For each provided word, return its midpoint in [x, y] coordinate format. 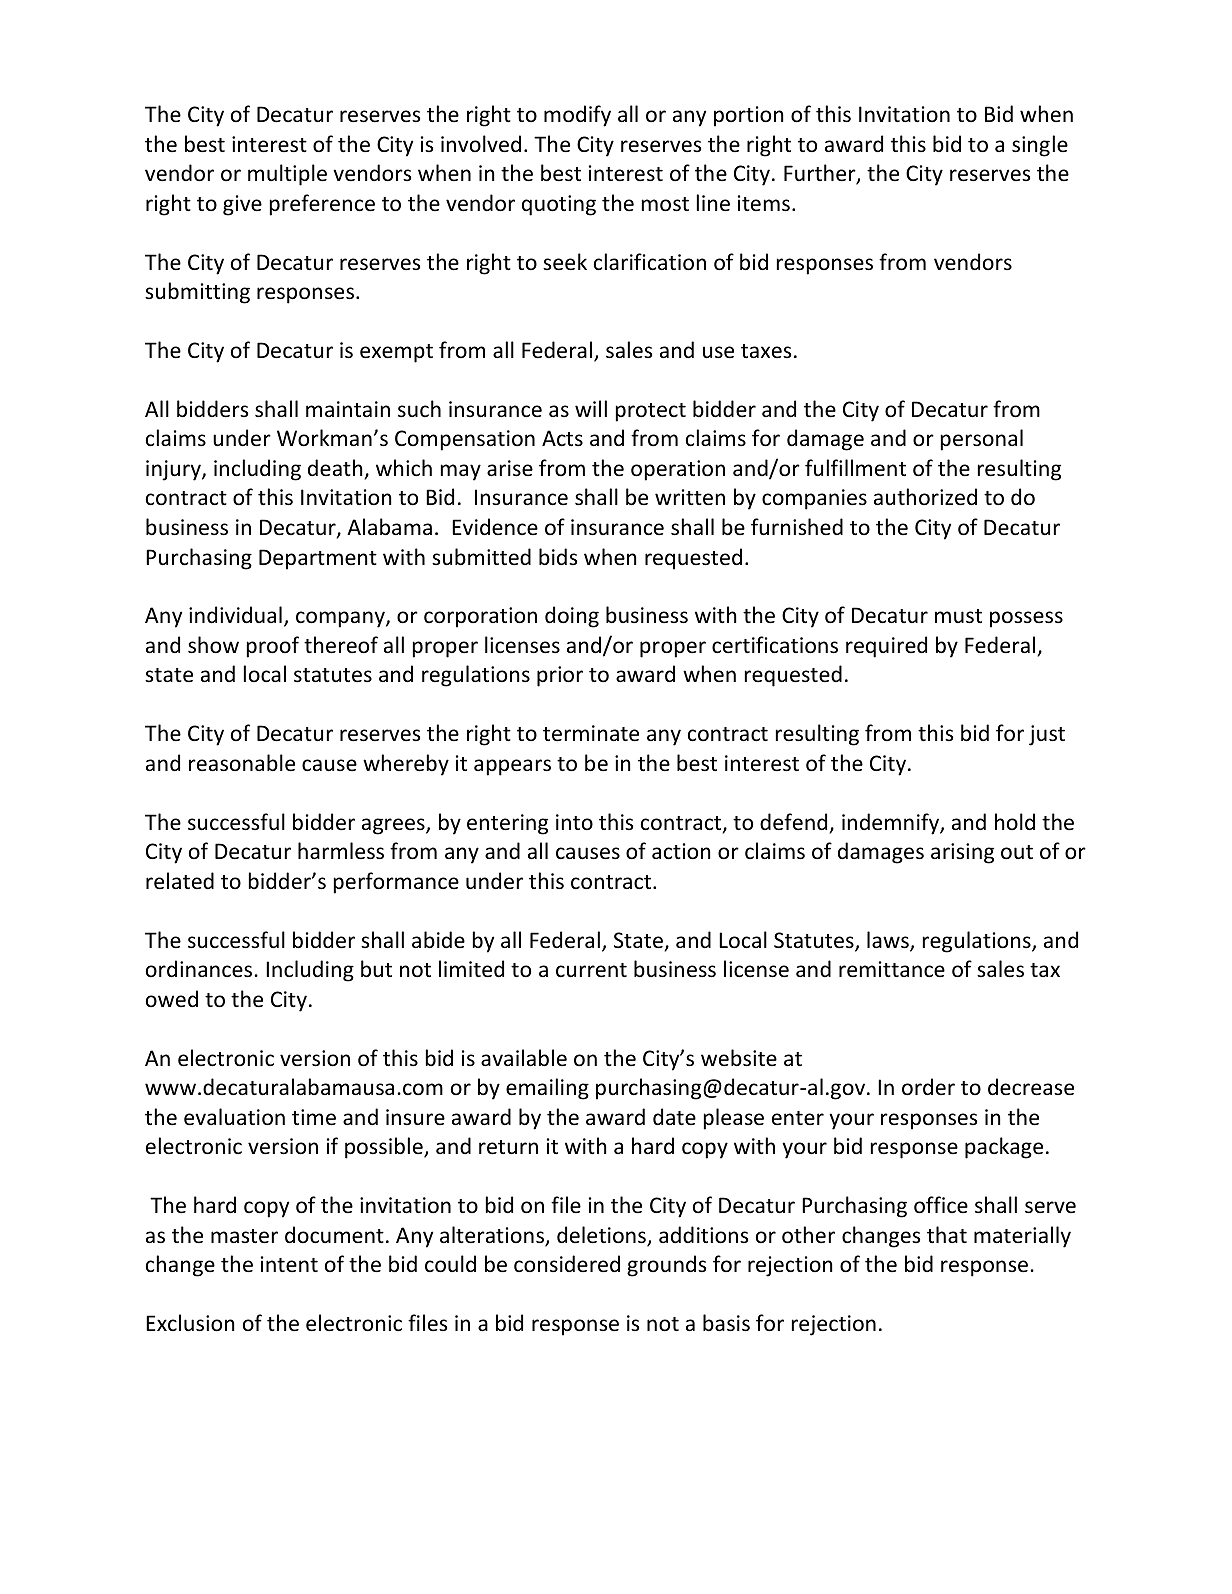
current [591, 970]
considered [567, 1264]
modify [577, 116]
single [1040, 146]
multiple [287, 175]
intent [289, 1264]
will [591, 408]
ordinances [199, 969]
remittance [892, 969]
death [335, 467]
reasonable [242, 763]
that [947, 1234]
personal [982, 440]
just [1047, 735]
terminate [591, 733]
